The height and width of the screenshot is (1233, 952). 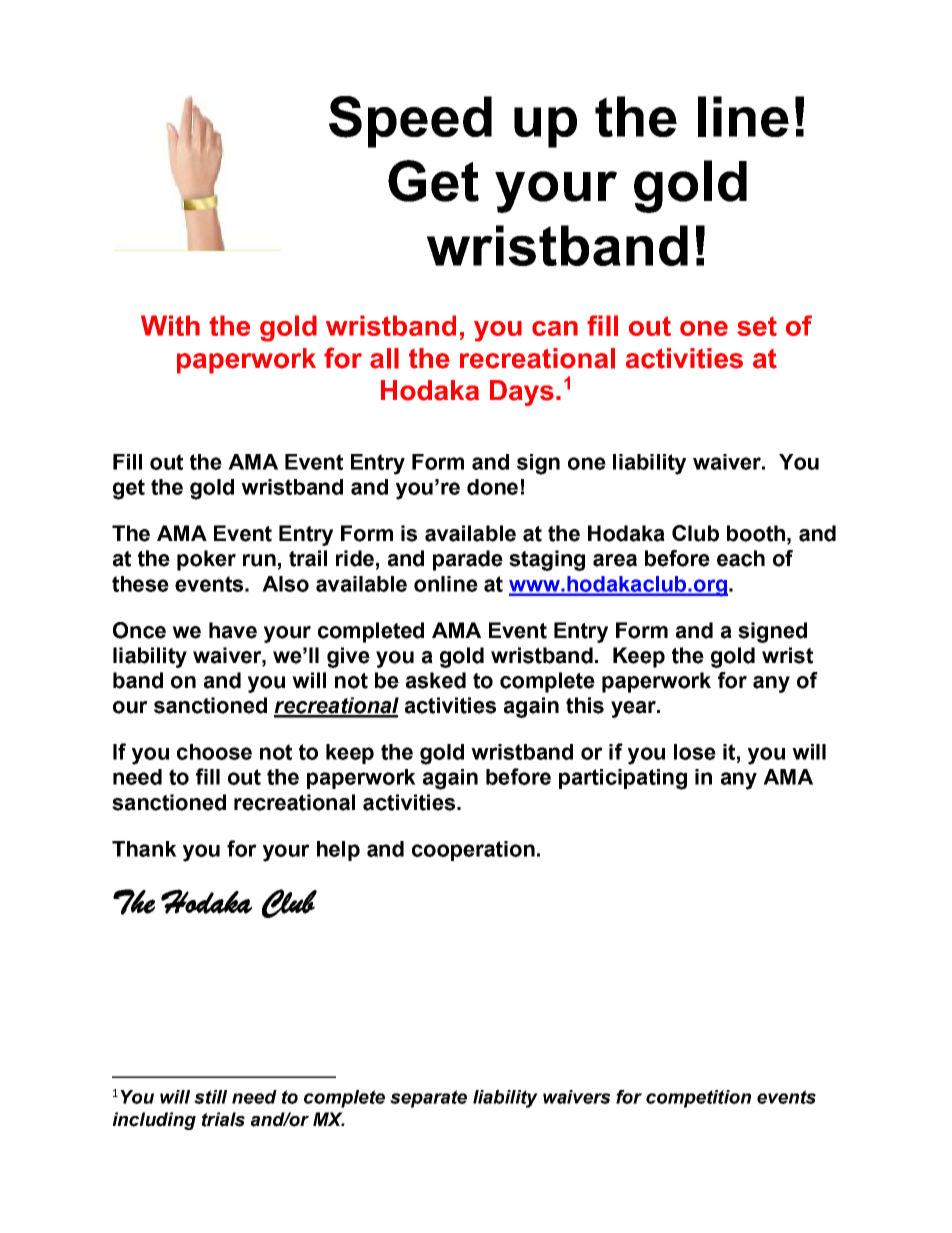 I want to click on cooperation, so click(x=473, y=851).
